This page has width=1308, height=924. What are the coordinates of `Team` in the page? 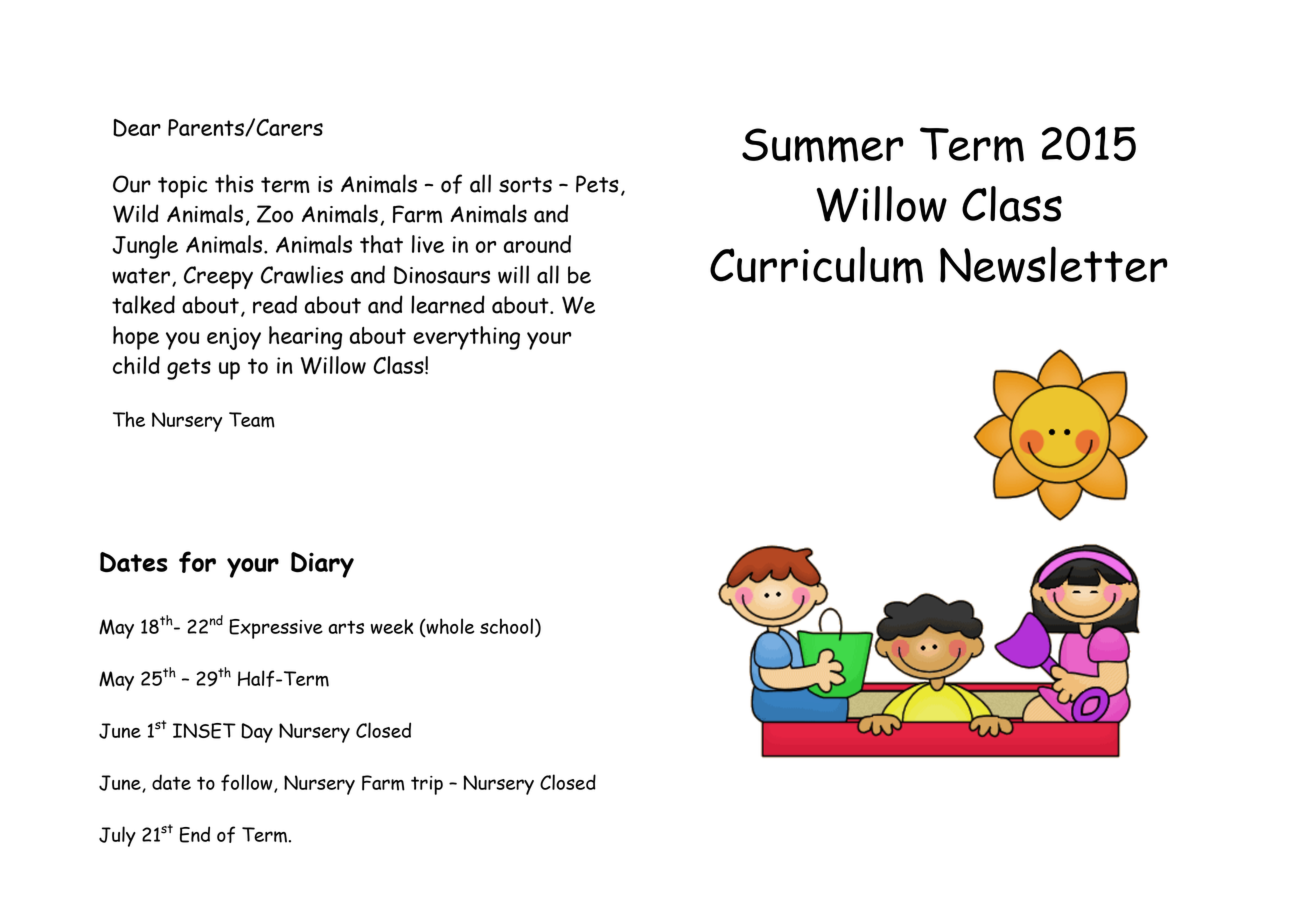 It's located at (252, 420).
